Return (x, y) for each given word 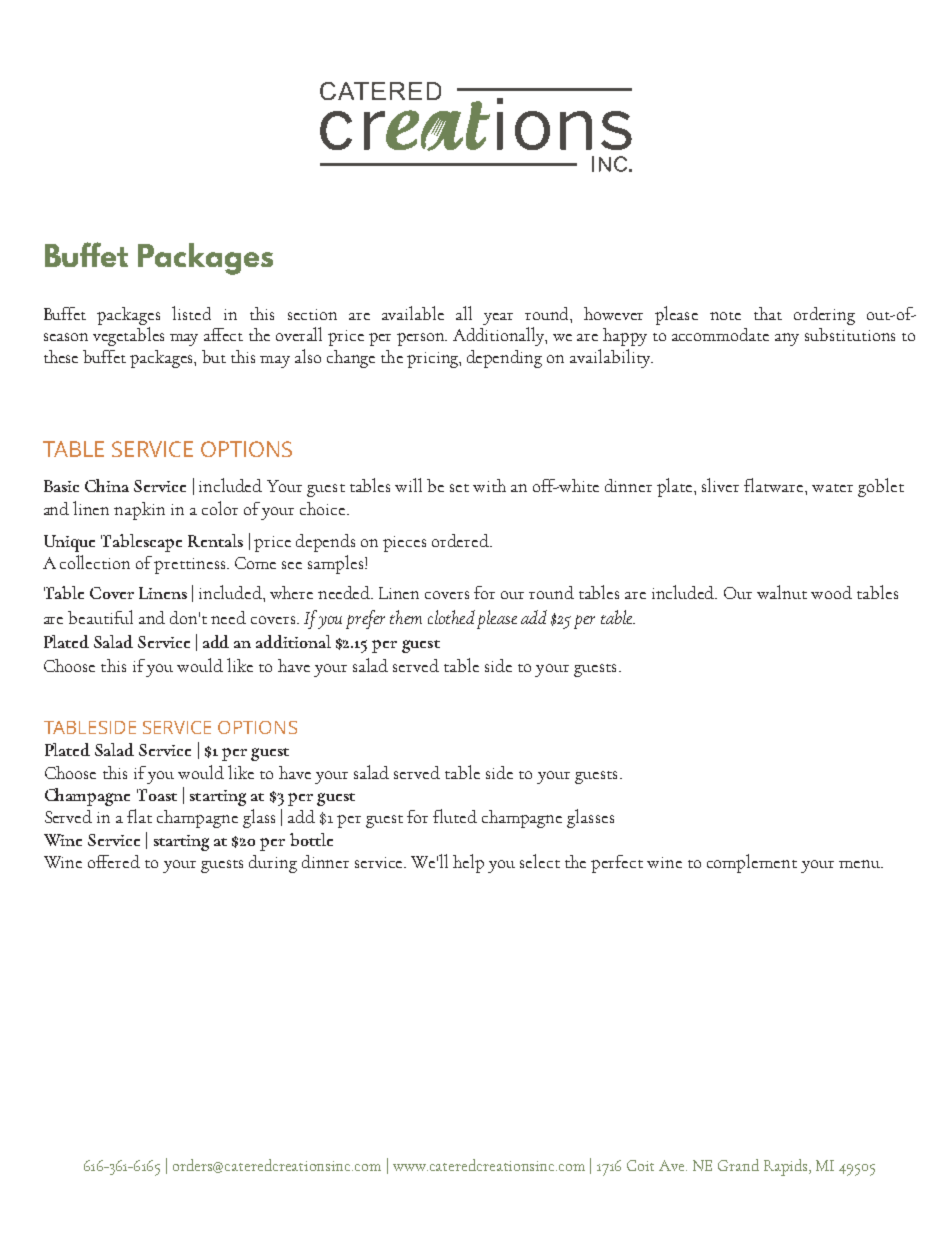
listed (191, 313)
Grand (738, 1165)
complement (752, 863)
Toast (157, 795)
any (787, 339)
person (422, 339)
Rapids (787, 1167)
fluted (455, 816)
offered (114, 861)
